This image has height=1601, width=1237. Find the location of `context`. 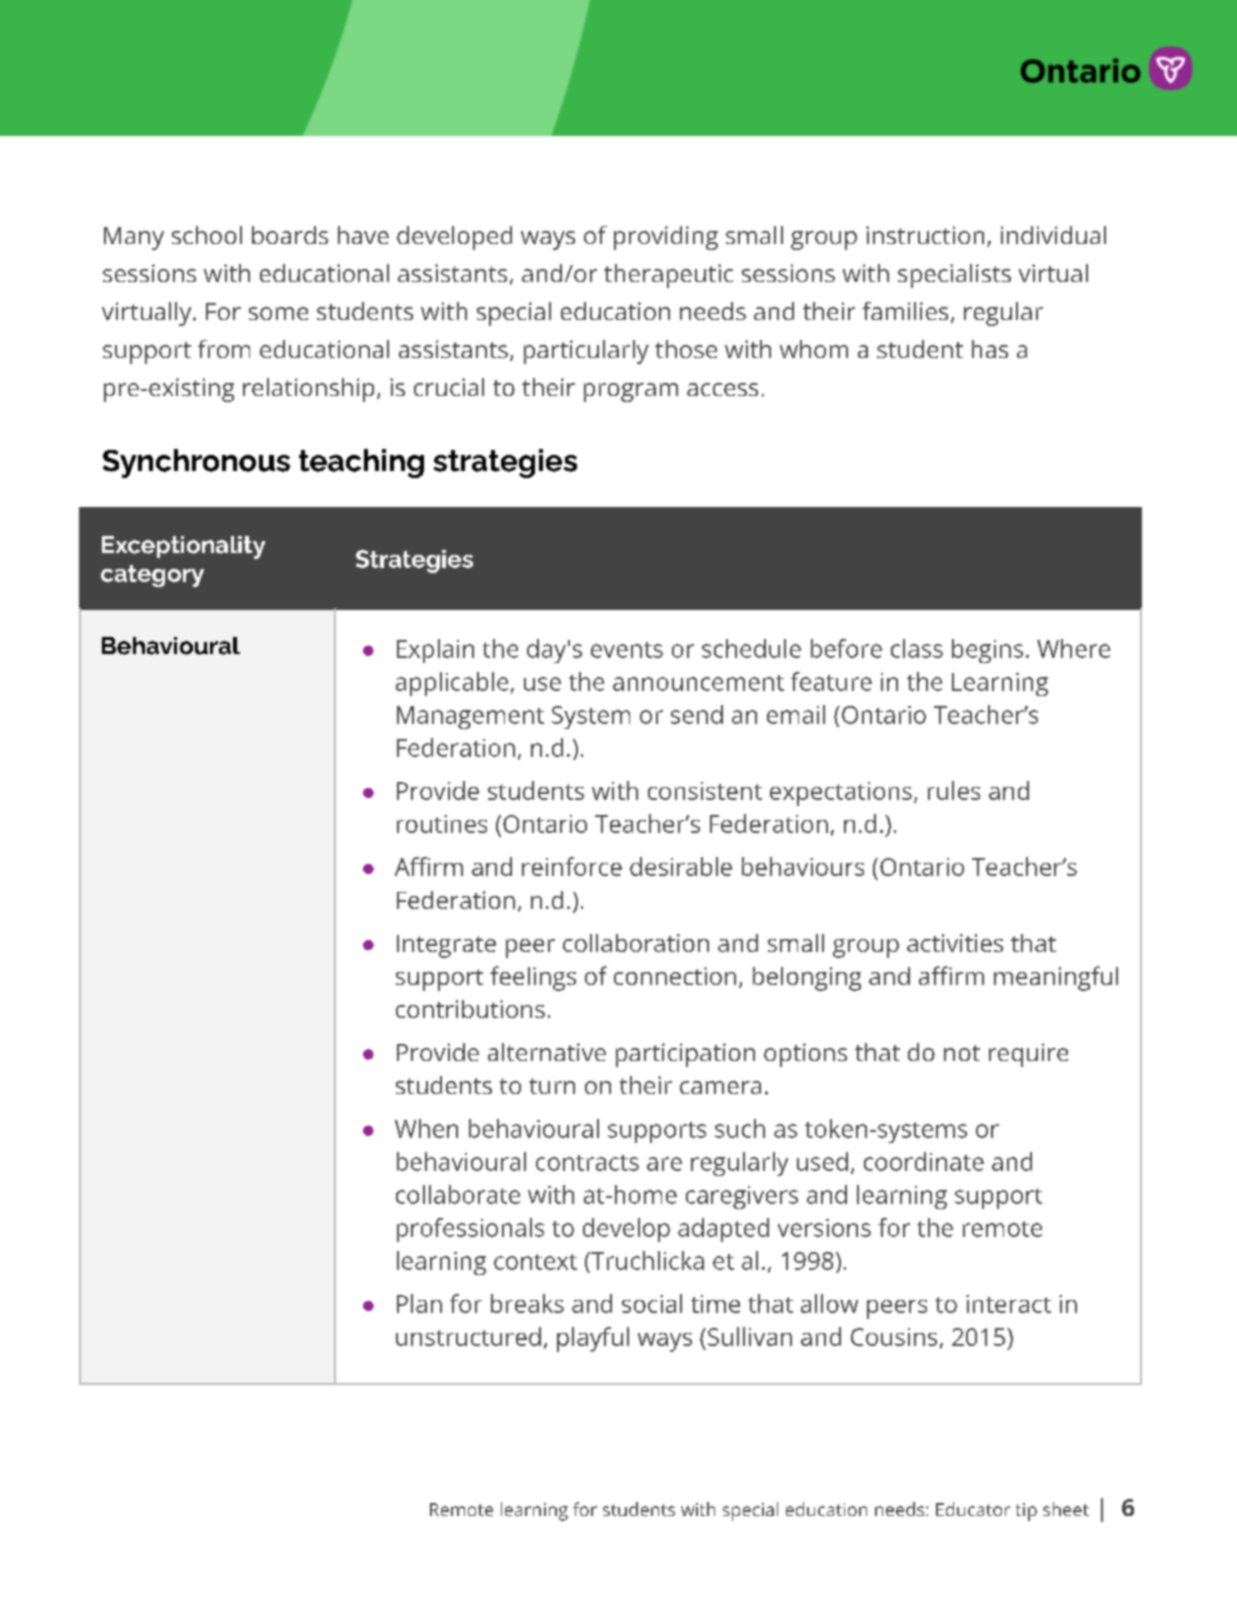

context is located at coordinates (535, 1262).
